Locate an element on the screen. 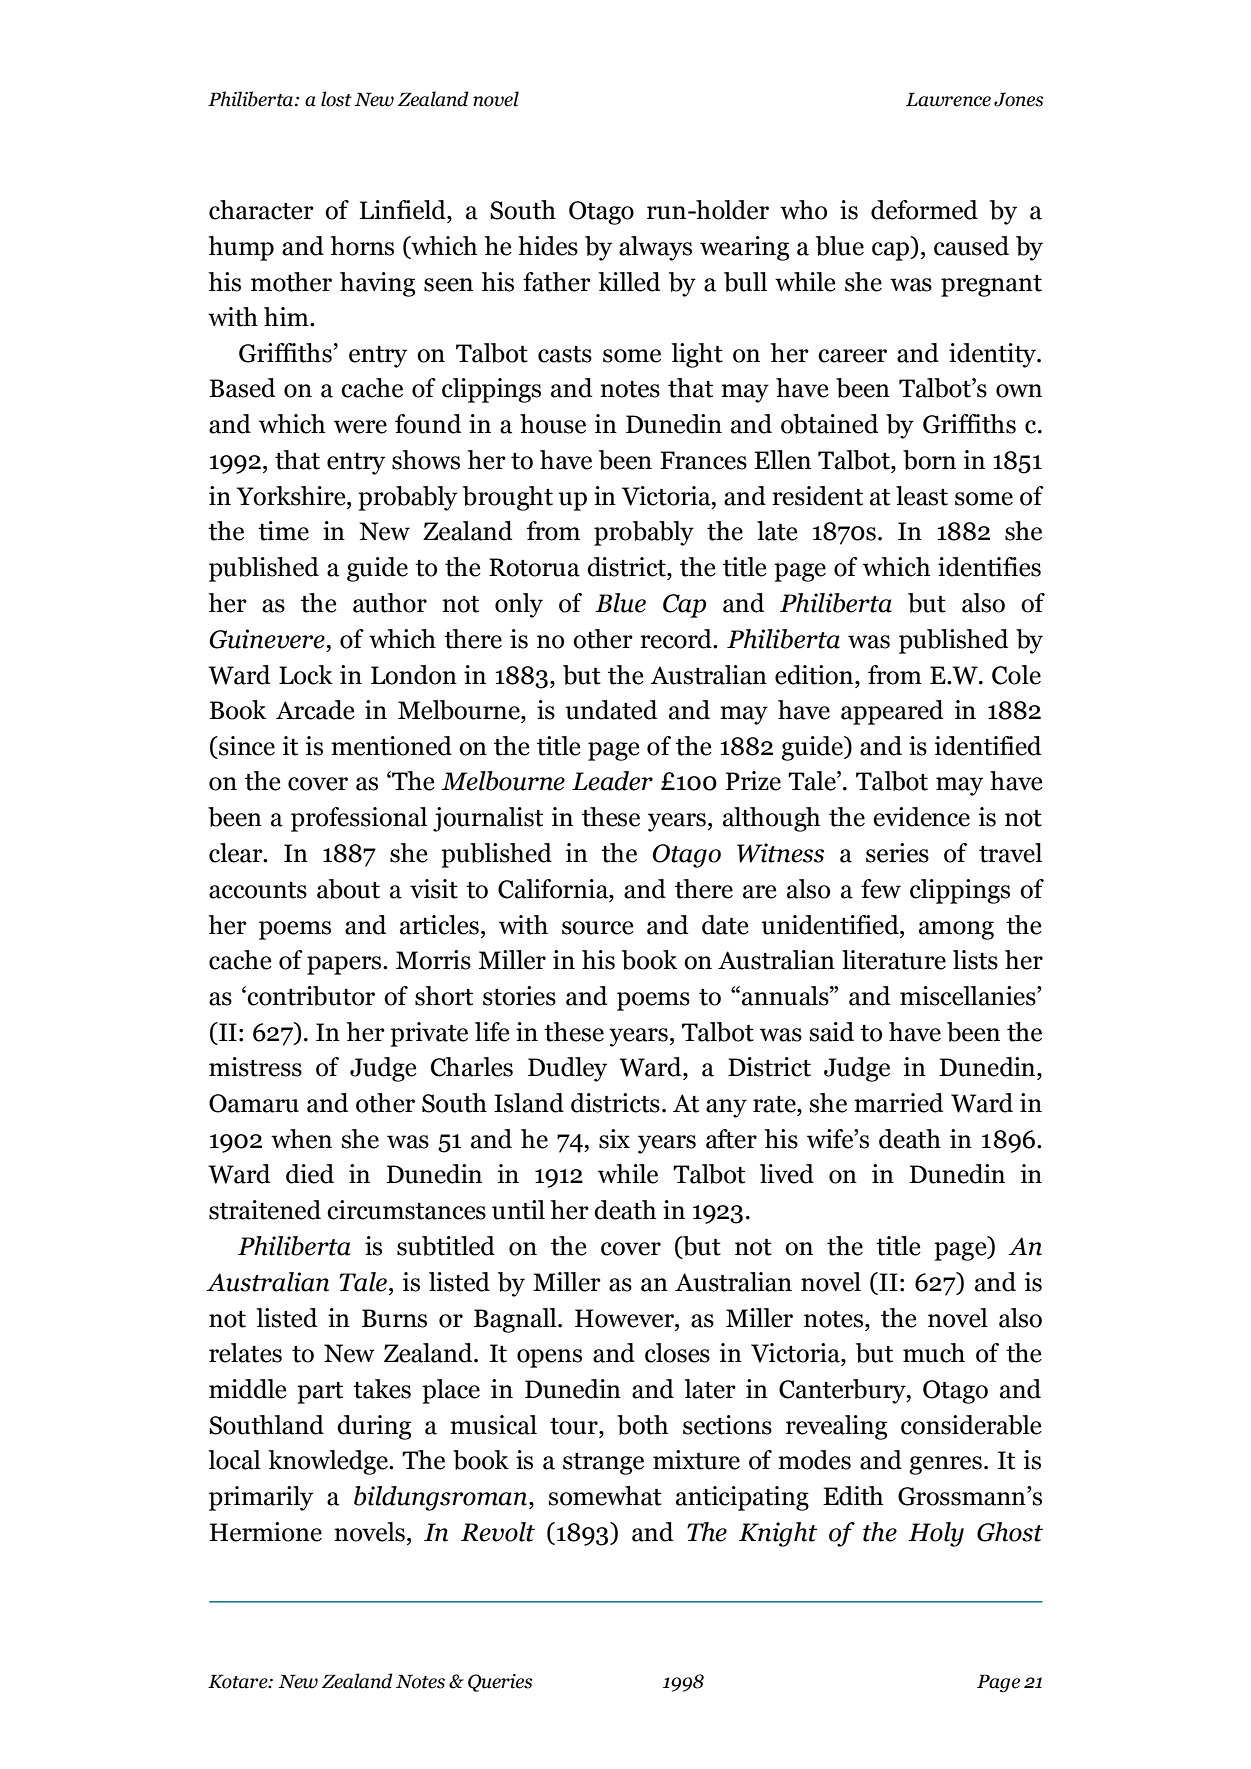  Frances is located at coordinates (703, 460).
